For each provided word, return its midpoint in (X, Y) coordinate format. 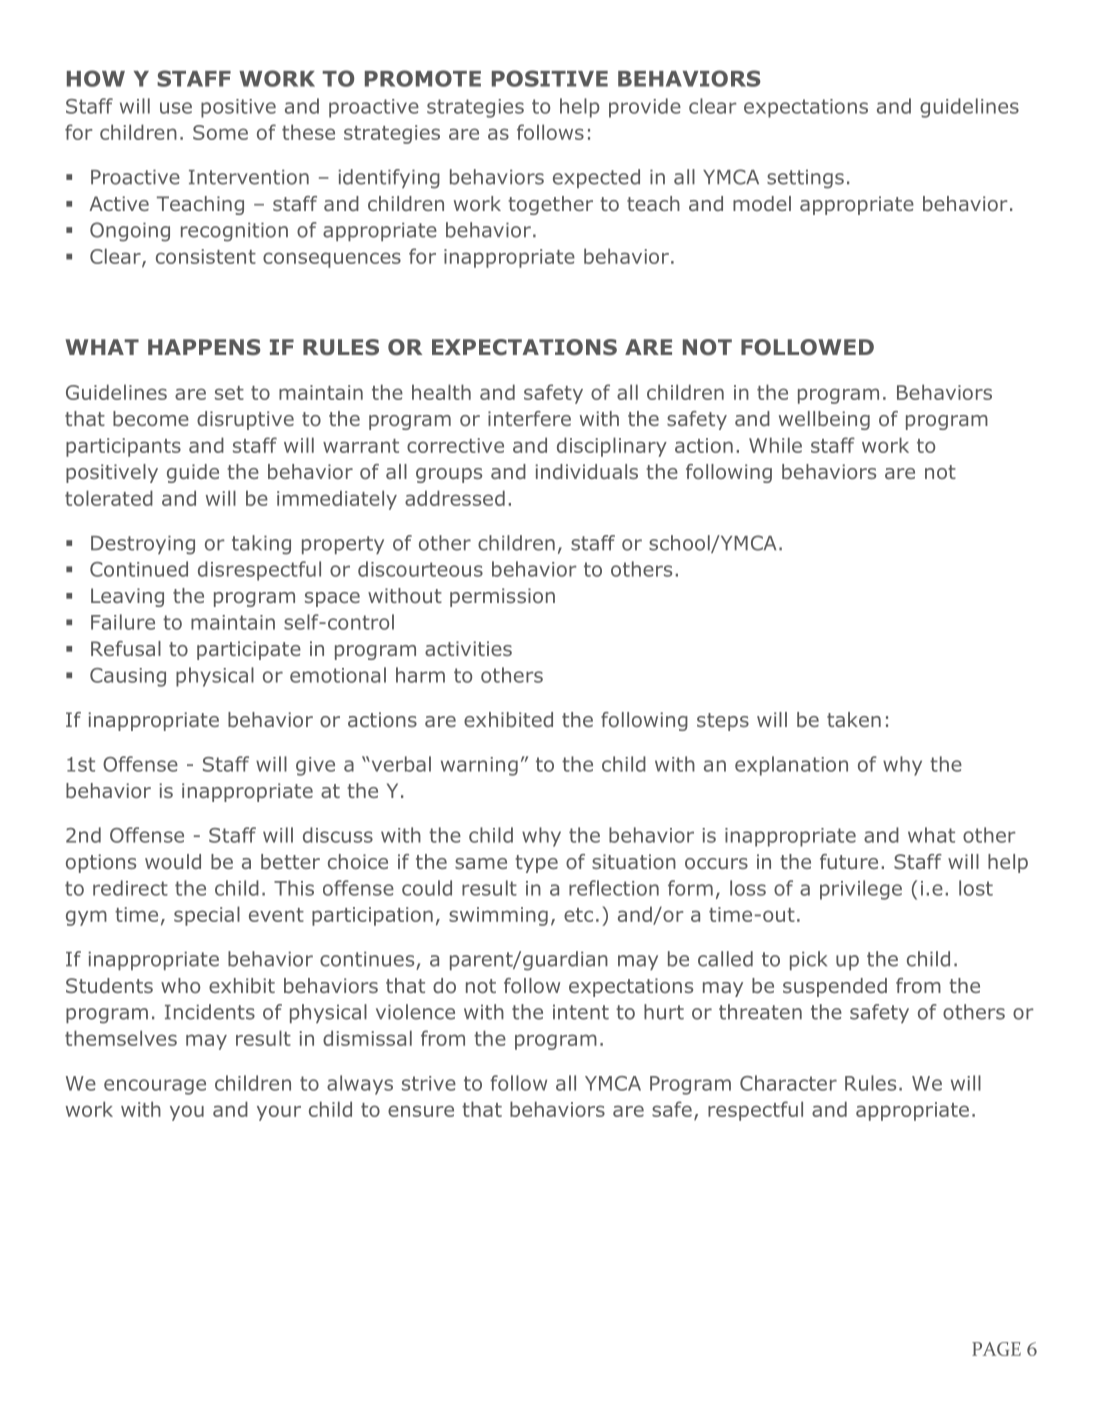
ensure (421, 1111)
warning (479, 766)
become (151, 418)
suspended (835, 987)
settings (805, 179)
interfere (529, 418)
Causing (128, 677)
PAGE (996, 1349)
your (279, 1113)
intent (581, 1012)
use (176, 108)
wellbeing (824, 420)
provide (645, 108)
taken (854, 719)
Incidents (210, 1012)
